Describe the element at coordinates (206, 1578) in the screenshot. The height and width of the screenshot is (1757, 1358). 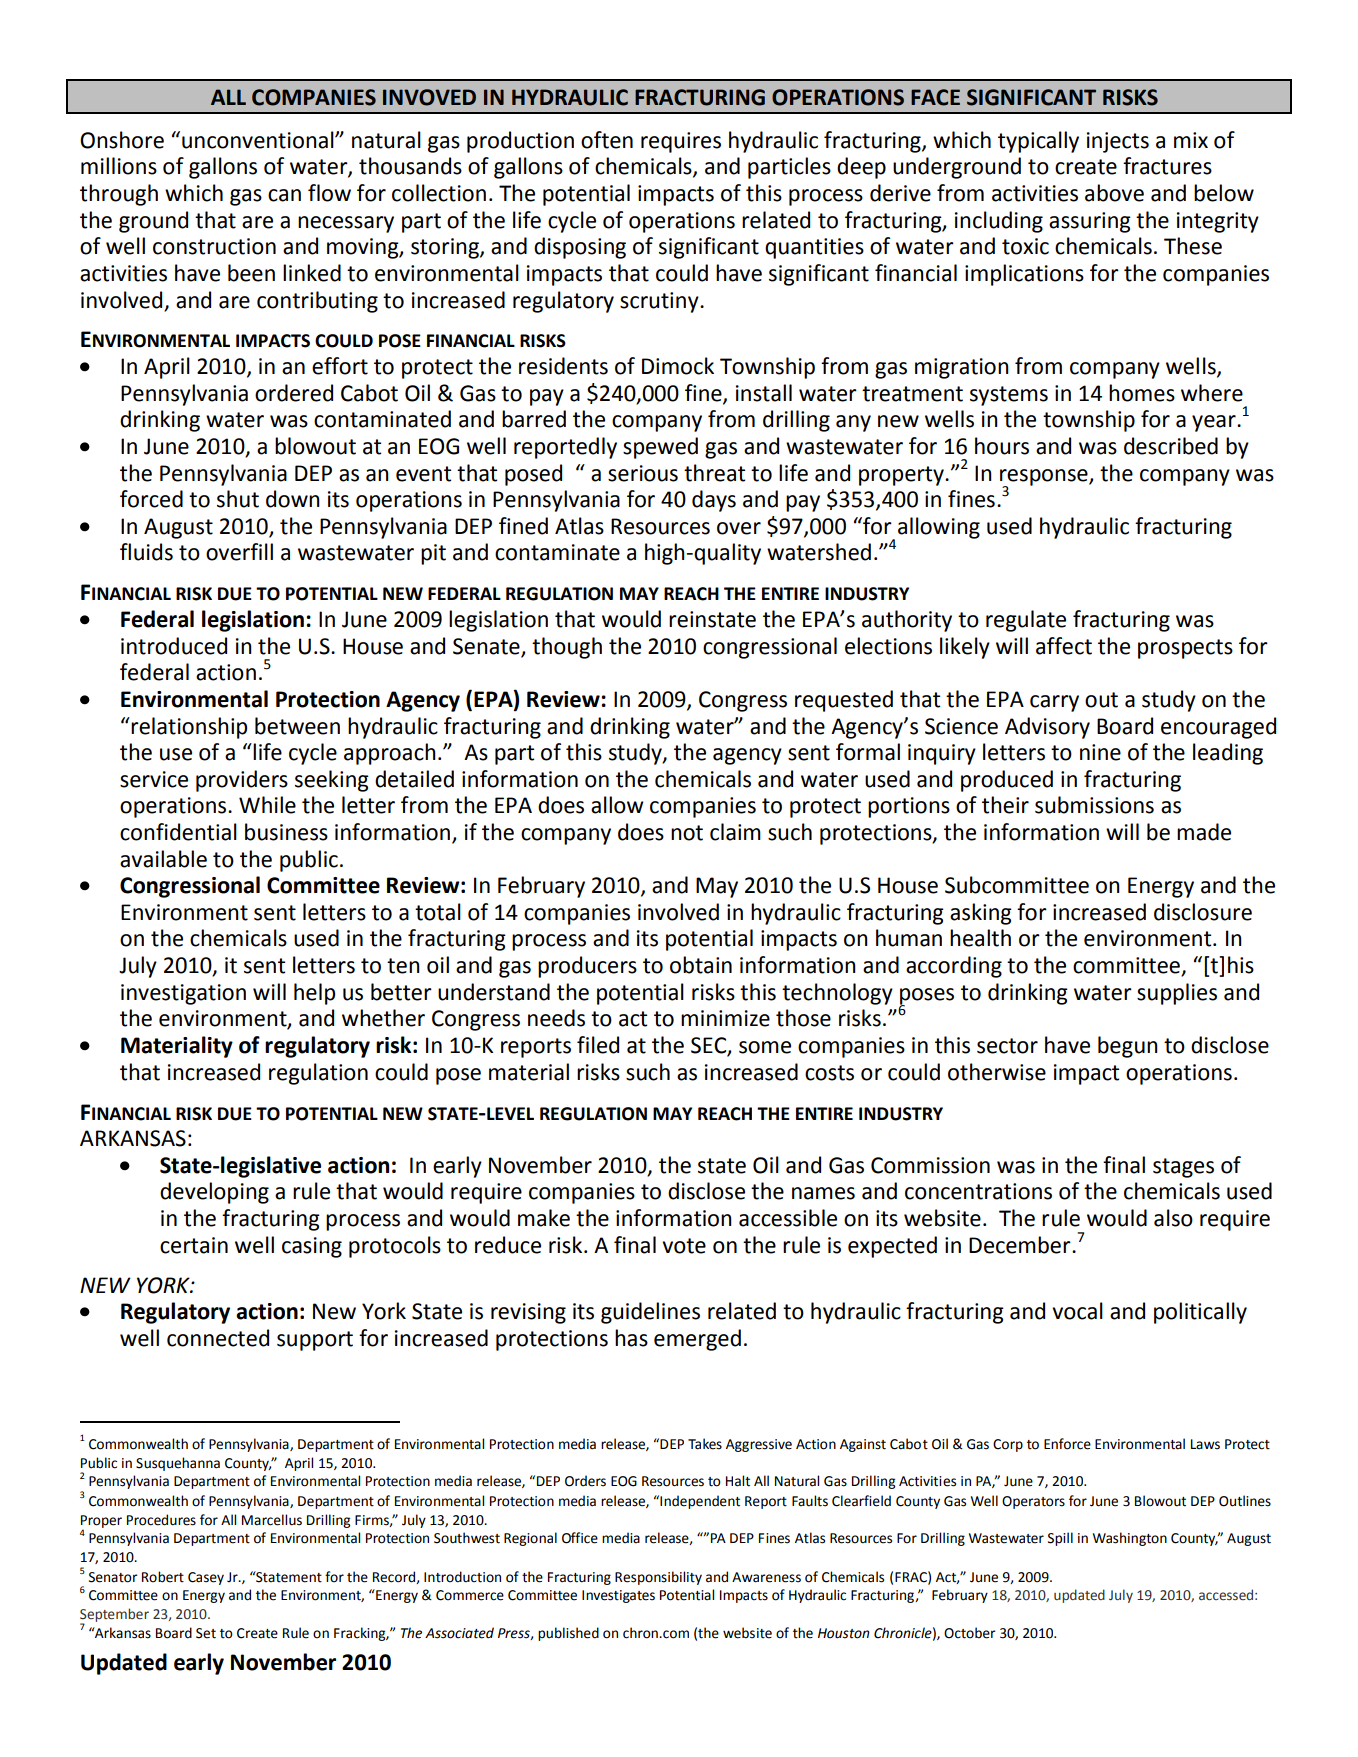
I see `Casey` at that location.
